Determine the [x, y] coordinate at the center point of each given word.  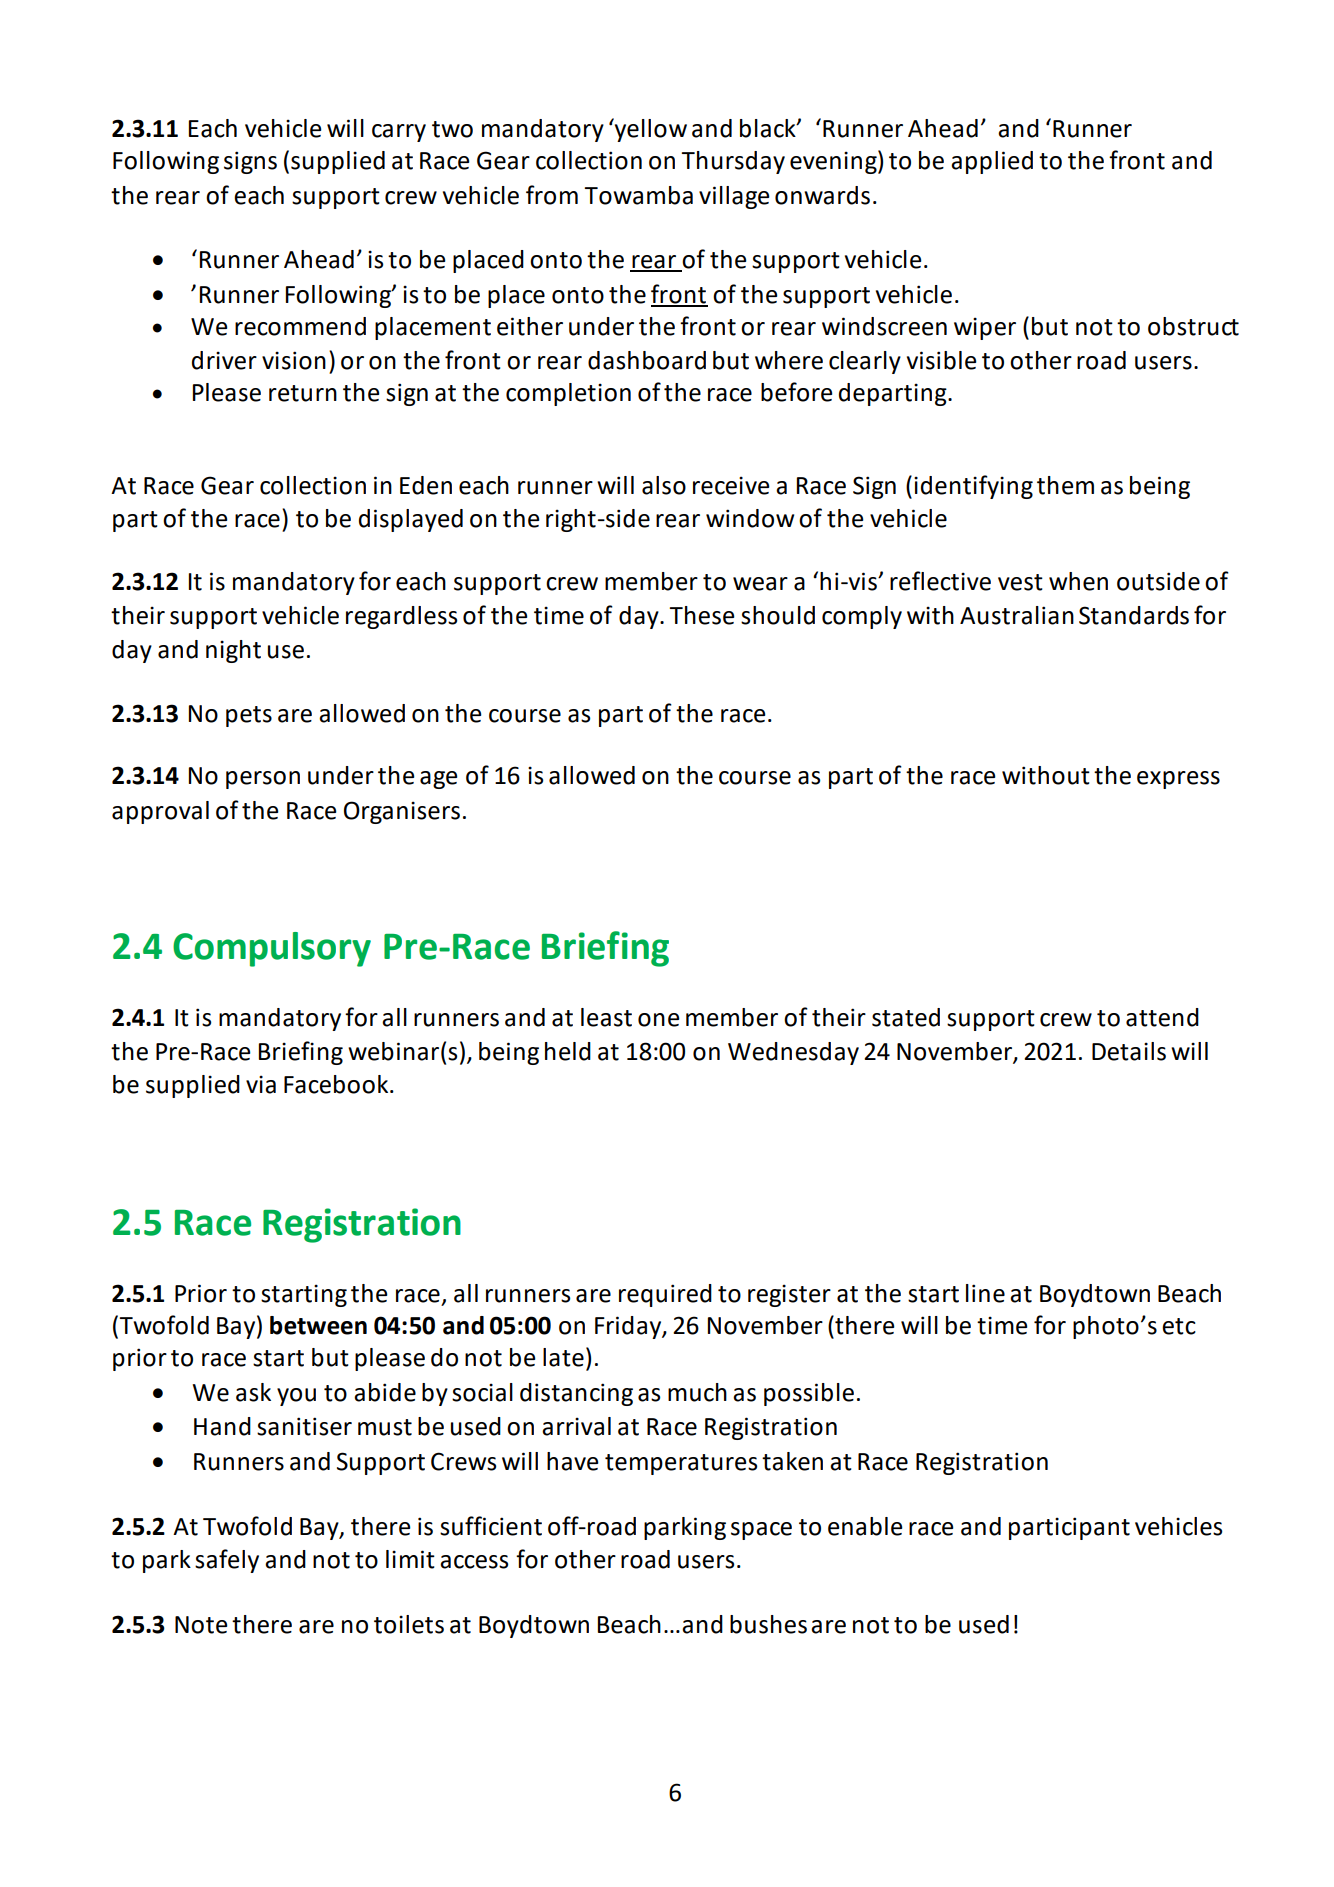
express [1178, 780]
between [318, 1325]
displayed [411, 520]
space [761, 1531]
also [664, 485]
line [985, 1293]
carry [399, 133]
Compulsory [272, 949]
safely [227, 1561]
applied [992, 162]
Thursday [733, 162]
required [665, 1295]
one [659, 1020]
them [1065, 485]
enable [865, 1526]
